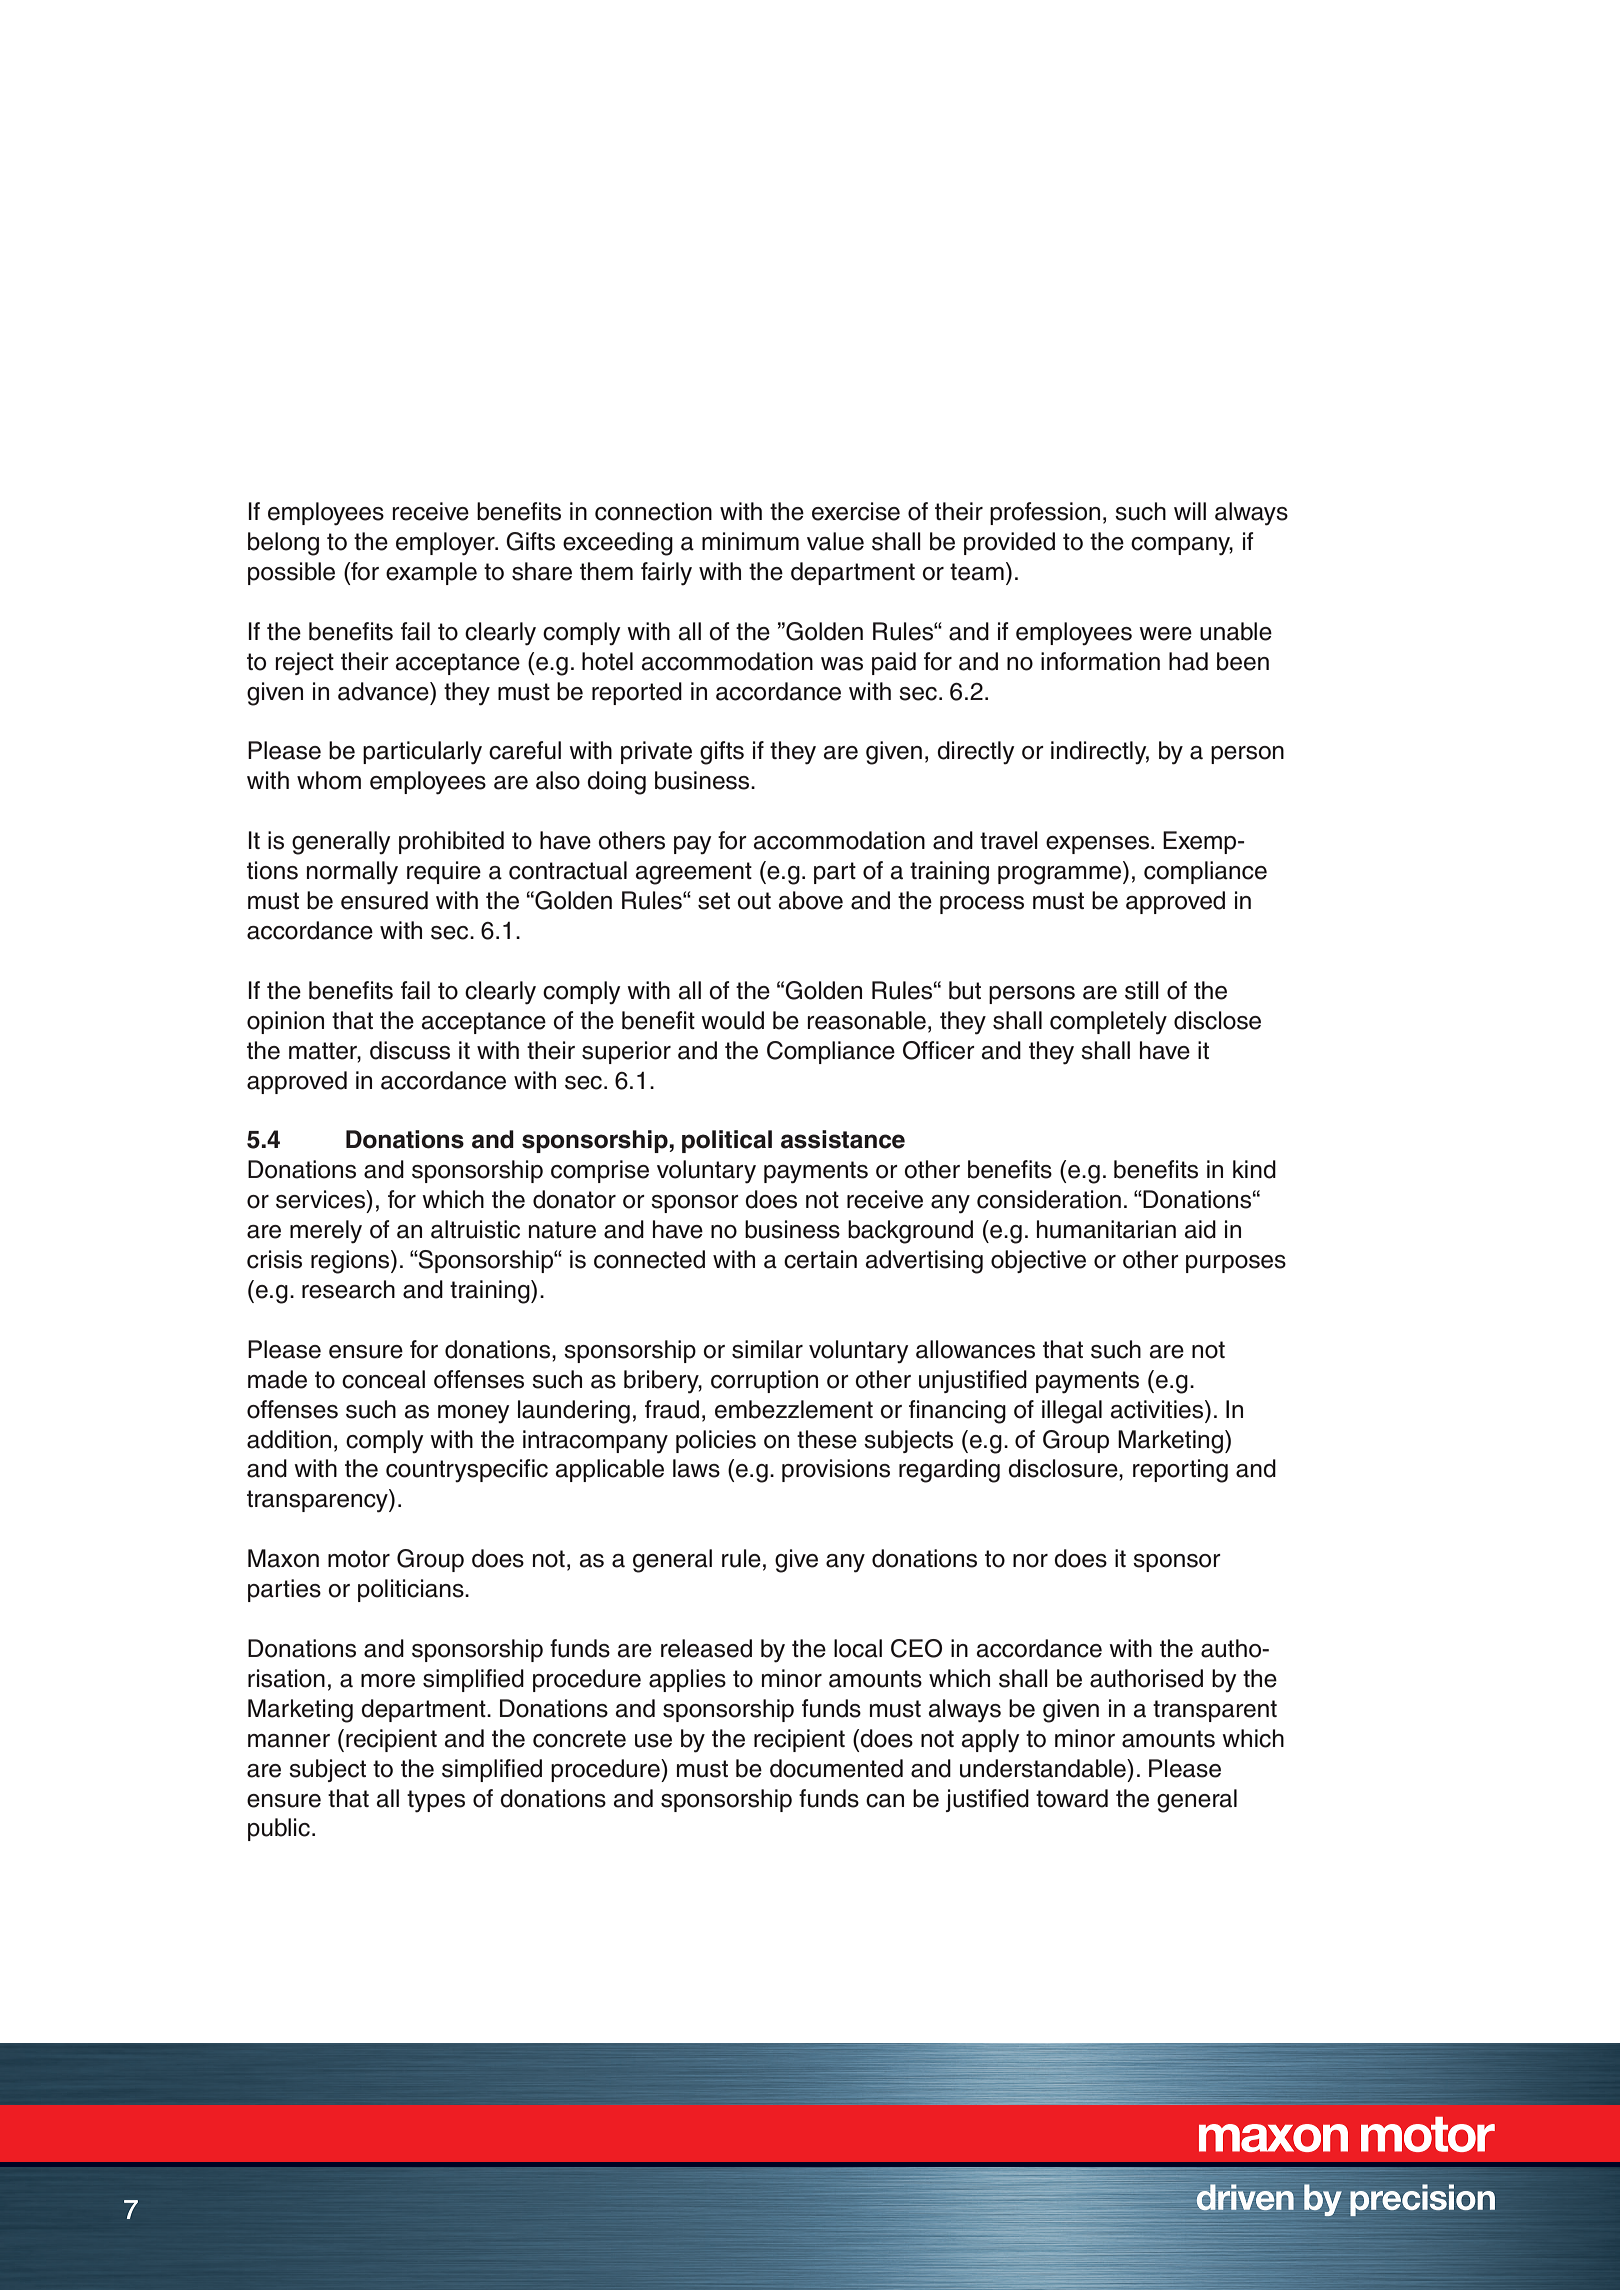 The height and width of the page is (2290, 1620). What do you see at coordinates (656, 752) in the page?
I see `private` at bounding box center [656, 752].
